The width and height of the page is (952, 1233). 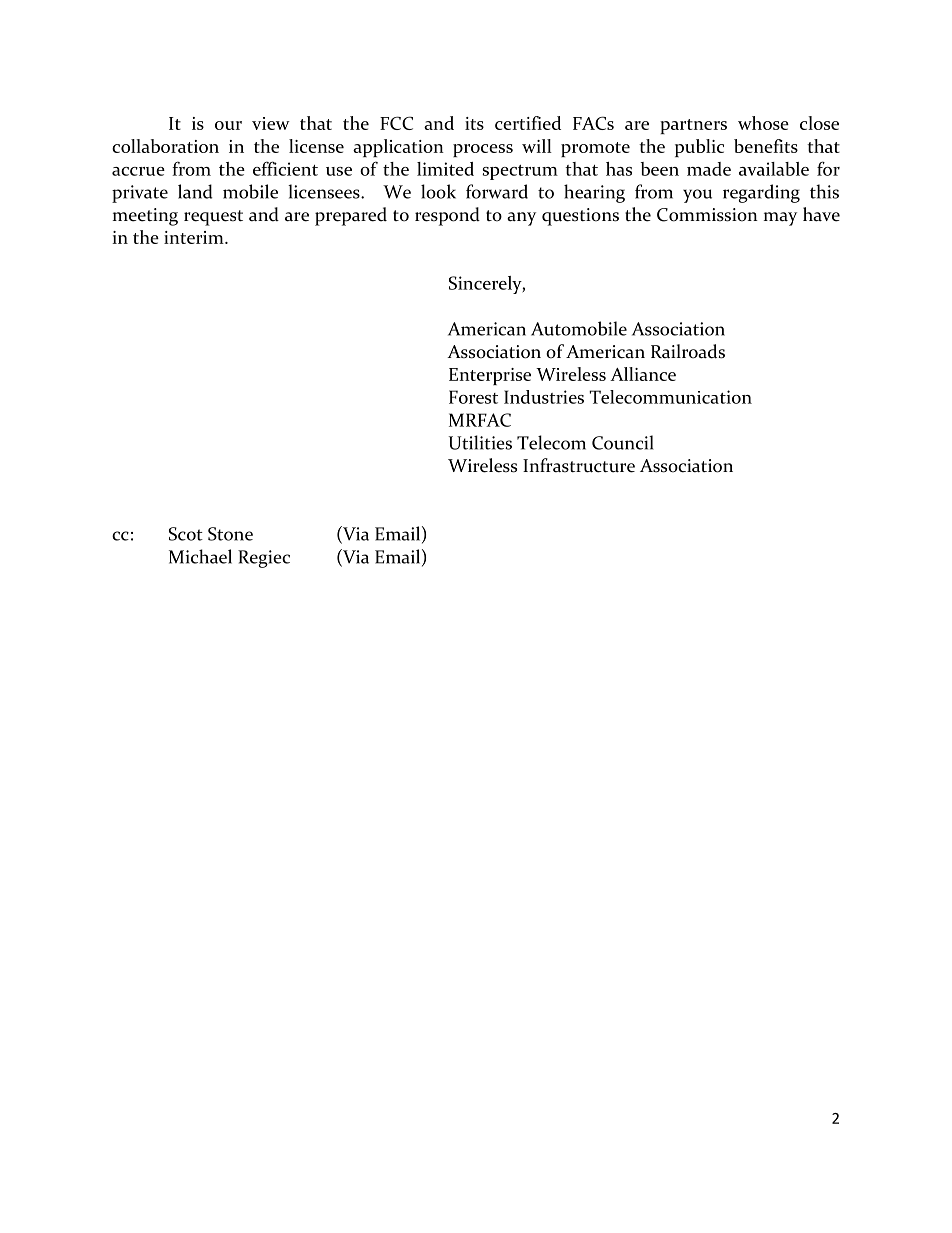 I want to click on Infrastructure, so click(x=579, y=465).
